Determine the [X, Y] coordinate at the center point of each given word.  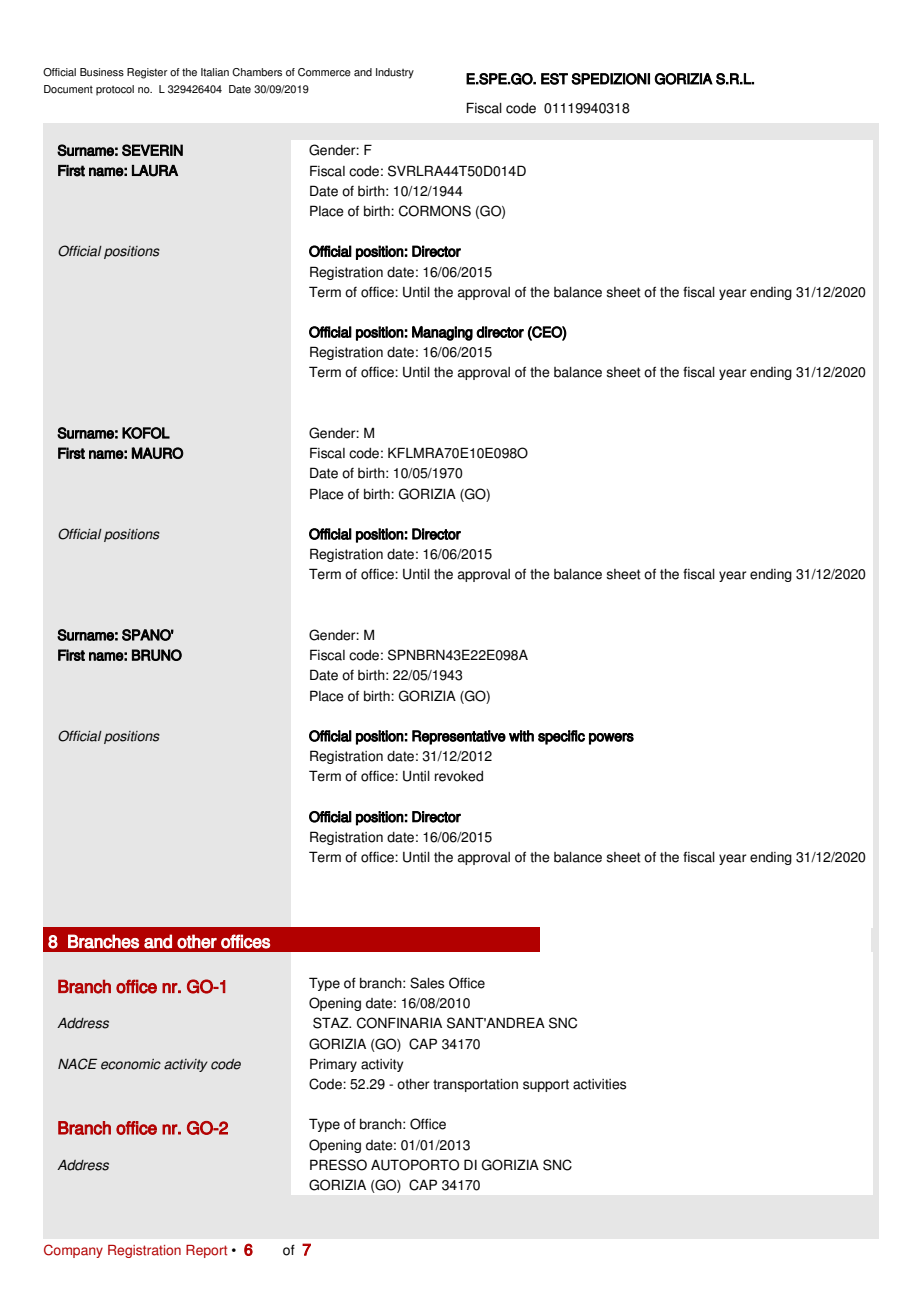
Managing [442, 333]
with [521, 736]
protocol [115, 90]
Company [73, 1251]
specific [561, 737]
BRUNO [157, 655]
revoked [459, 776]
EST [554, 79]
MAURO [157, 453]
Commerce [324, 72]
